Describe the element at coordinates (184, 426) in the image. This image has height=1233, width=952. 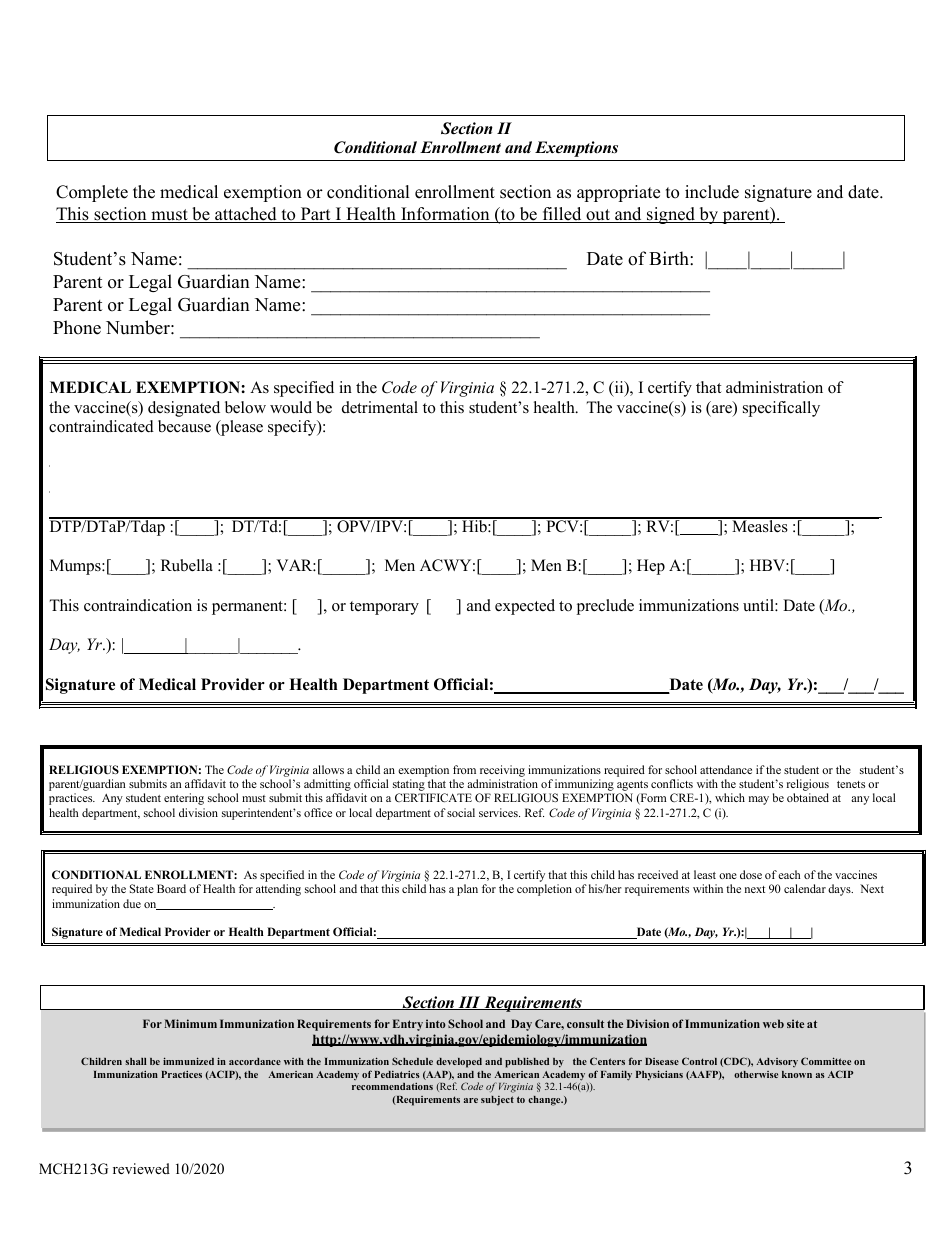
I see `because` at that location.
